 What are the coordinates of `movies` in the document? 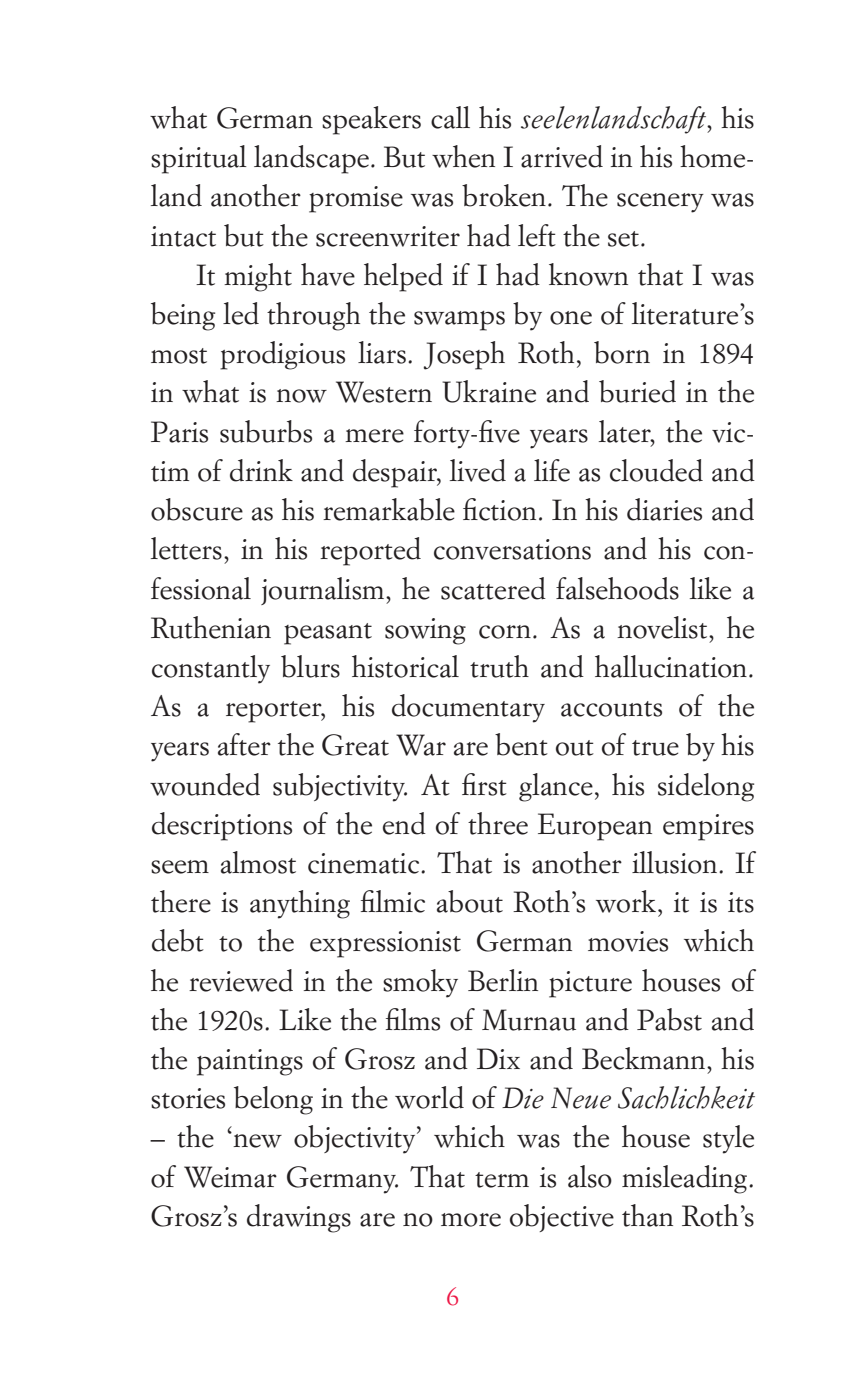 It's located at (628, 941).
